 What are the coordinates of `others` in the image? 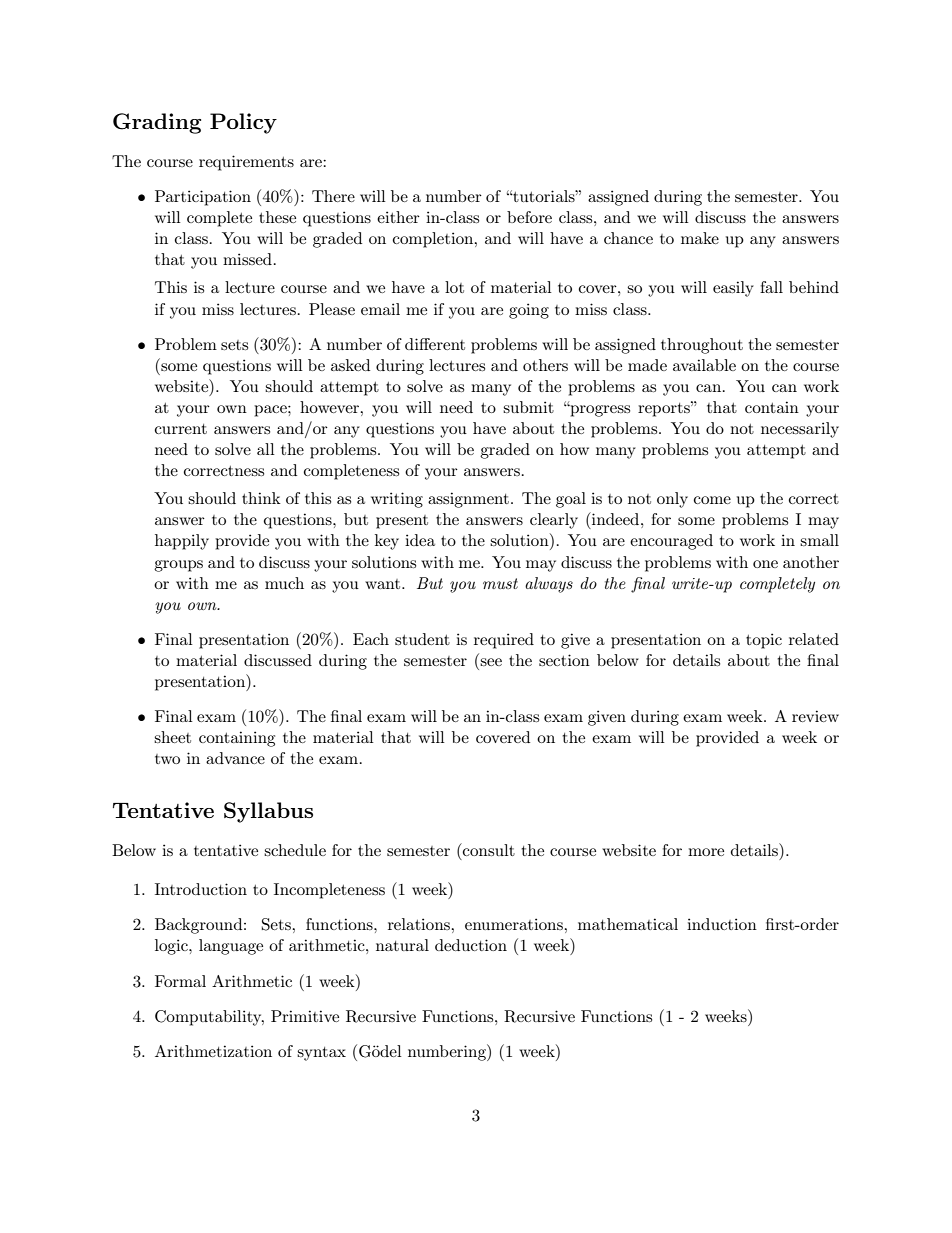 It's located at (545, 365).
